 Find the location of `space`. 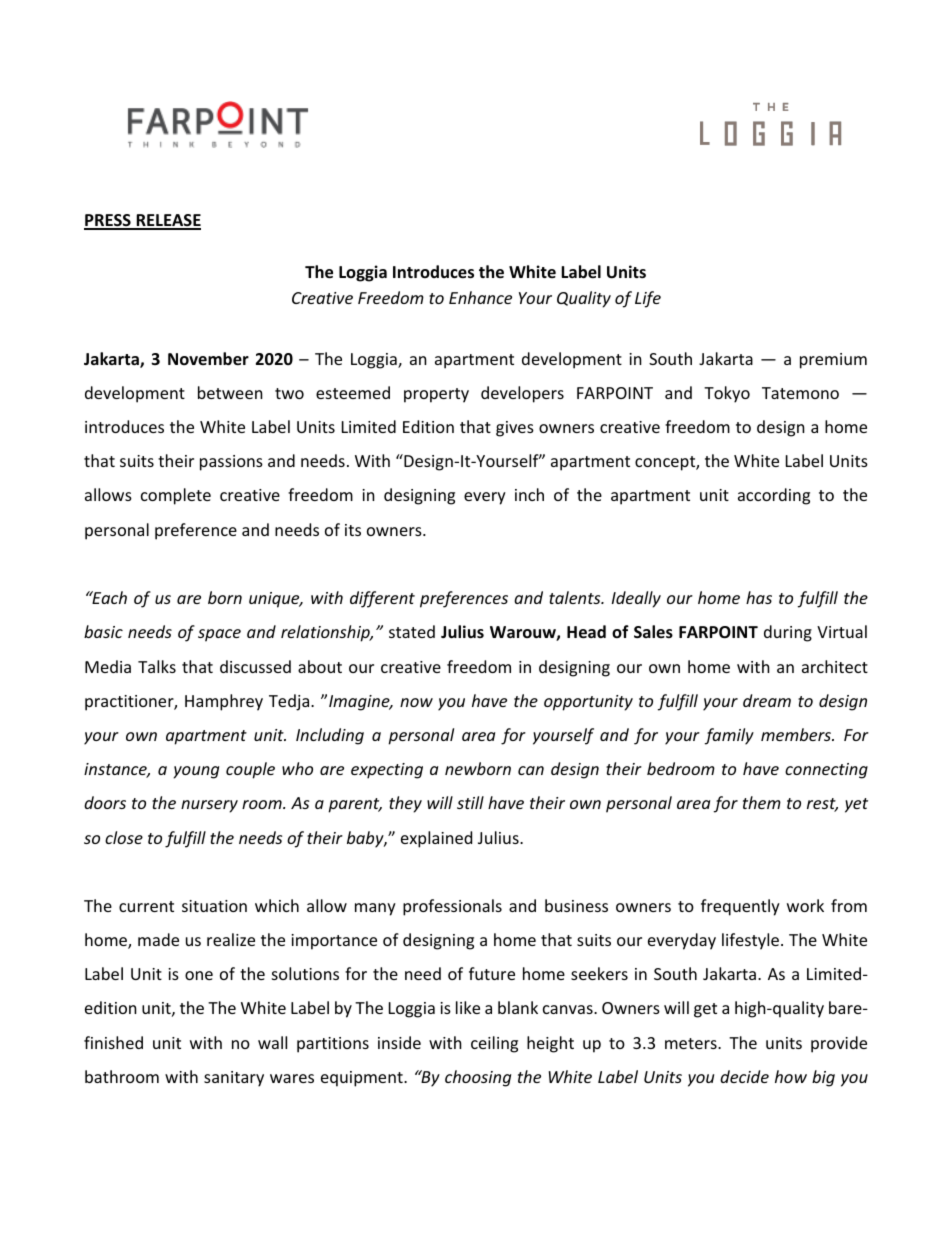

space is located at coordinates (219, 635).
